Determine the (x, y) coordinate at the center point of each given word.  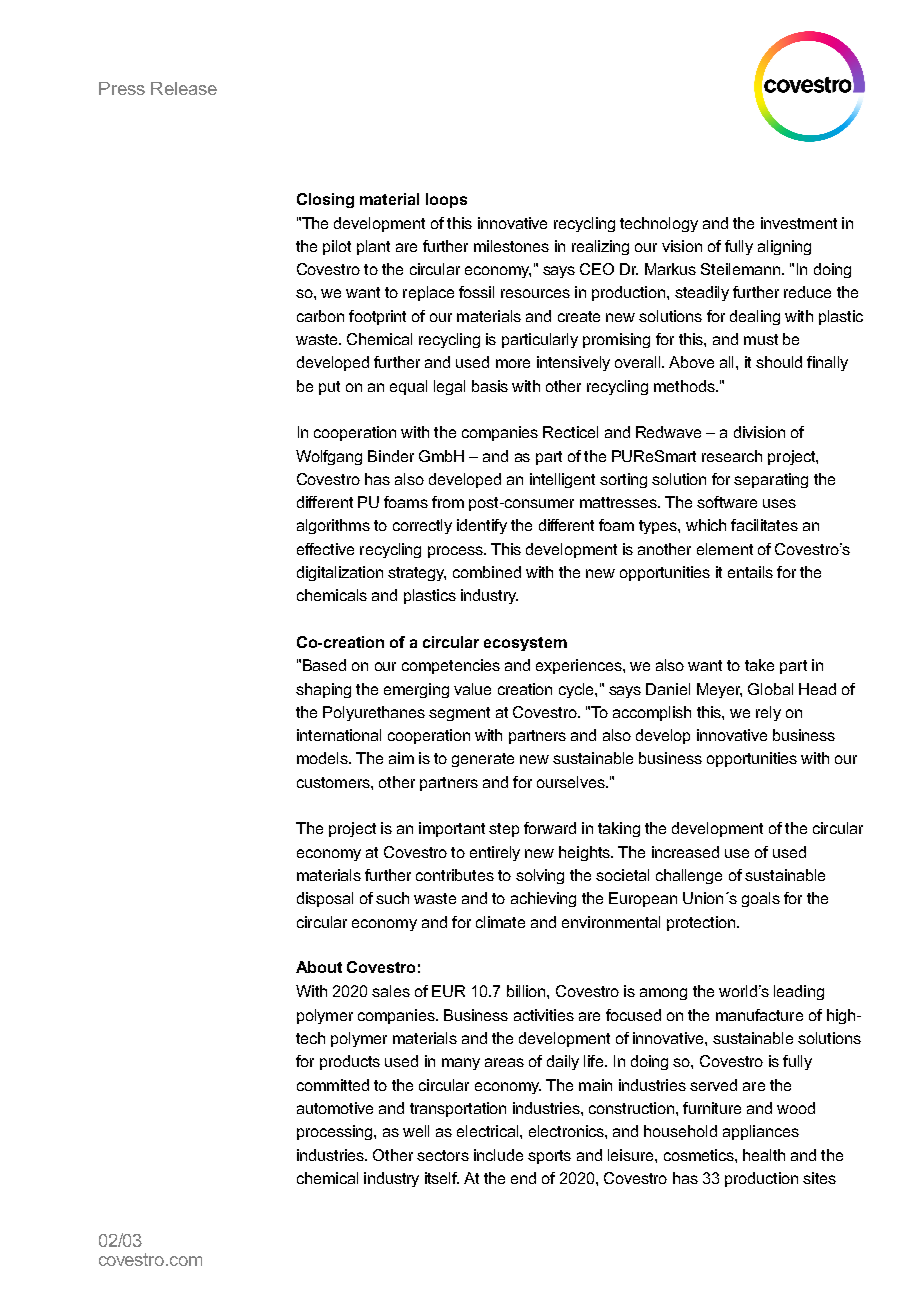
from (448, 502)
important (452, 829)
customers (334, 782)
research (732, 456)
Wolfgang (329, 457)
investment (799, 223)
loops (446, 200)
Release (184, 88)
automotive (335, 1108)
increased (685, 852)
